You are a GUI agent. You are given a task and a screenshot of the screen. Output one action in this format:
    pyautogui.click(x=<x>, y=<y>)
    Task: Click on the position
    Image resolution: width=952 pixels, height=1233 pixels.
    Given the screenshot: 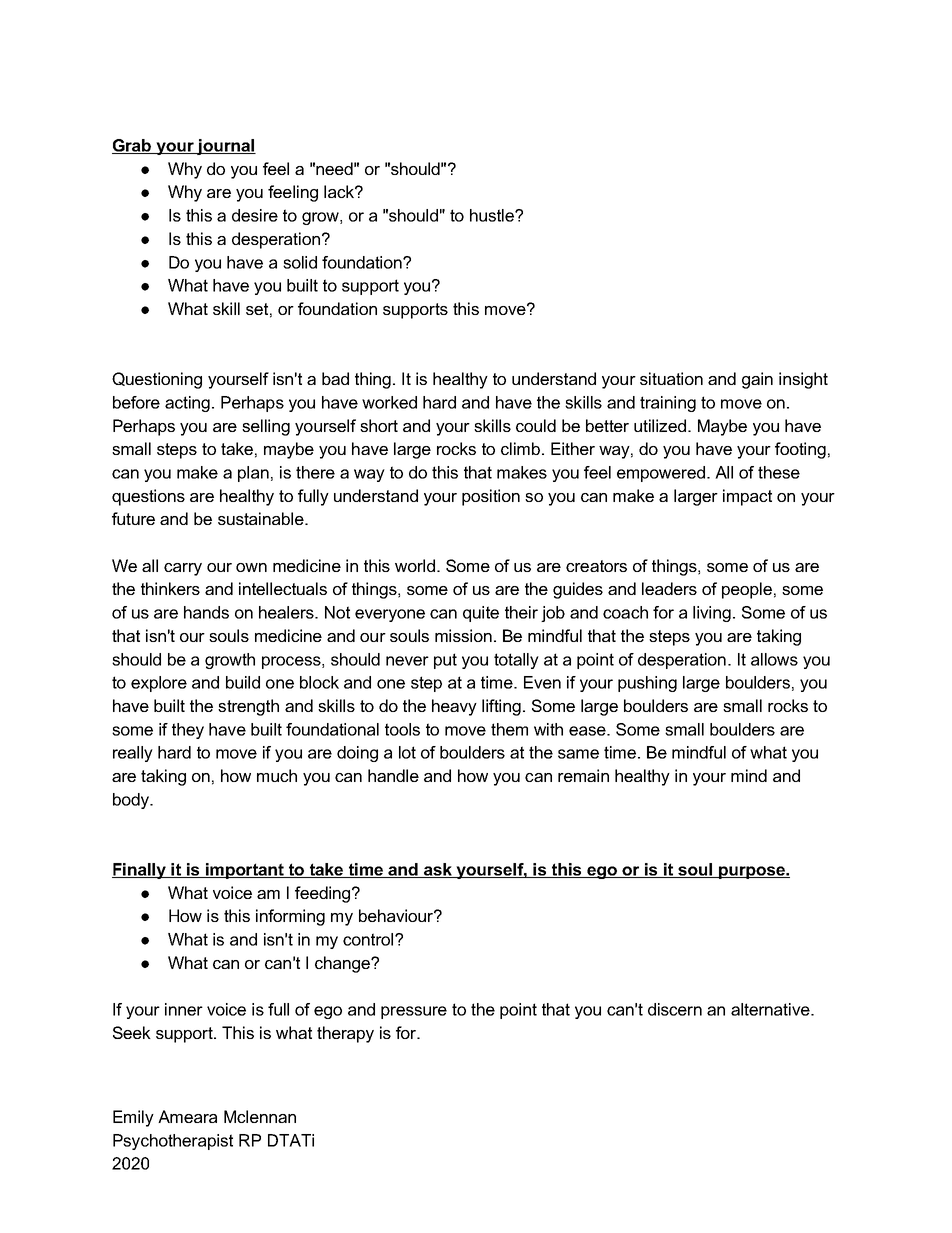 What is the action you would take?
    pyautogui.click(x=491, y=497)
